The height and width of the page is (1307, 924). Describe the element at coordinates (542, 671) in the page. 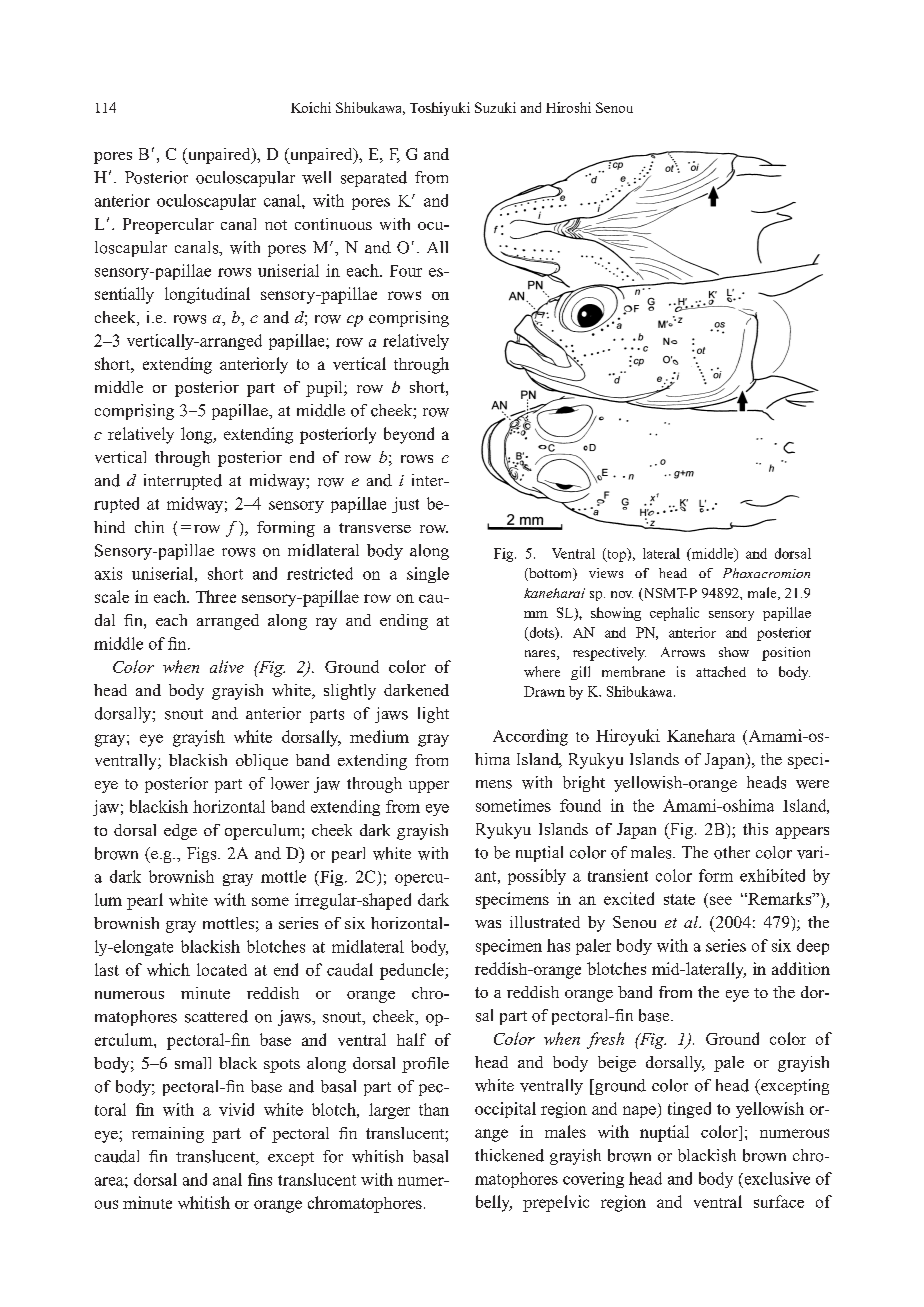

I see `where` at that location.
